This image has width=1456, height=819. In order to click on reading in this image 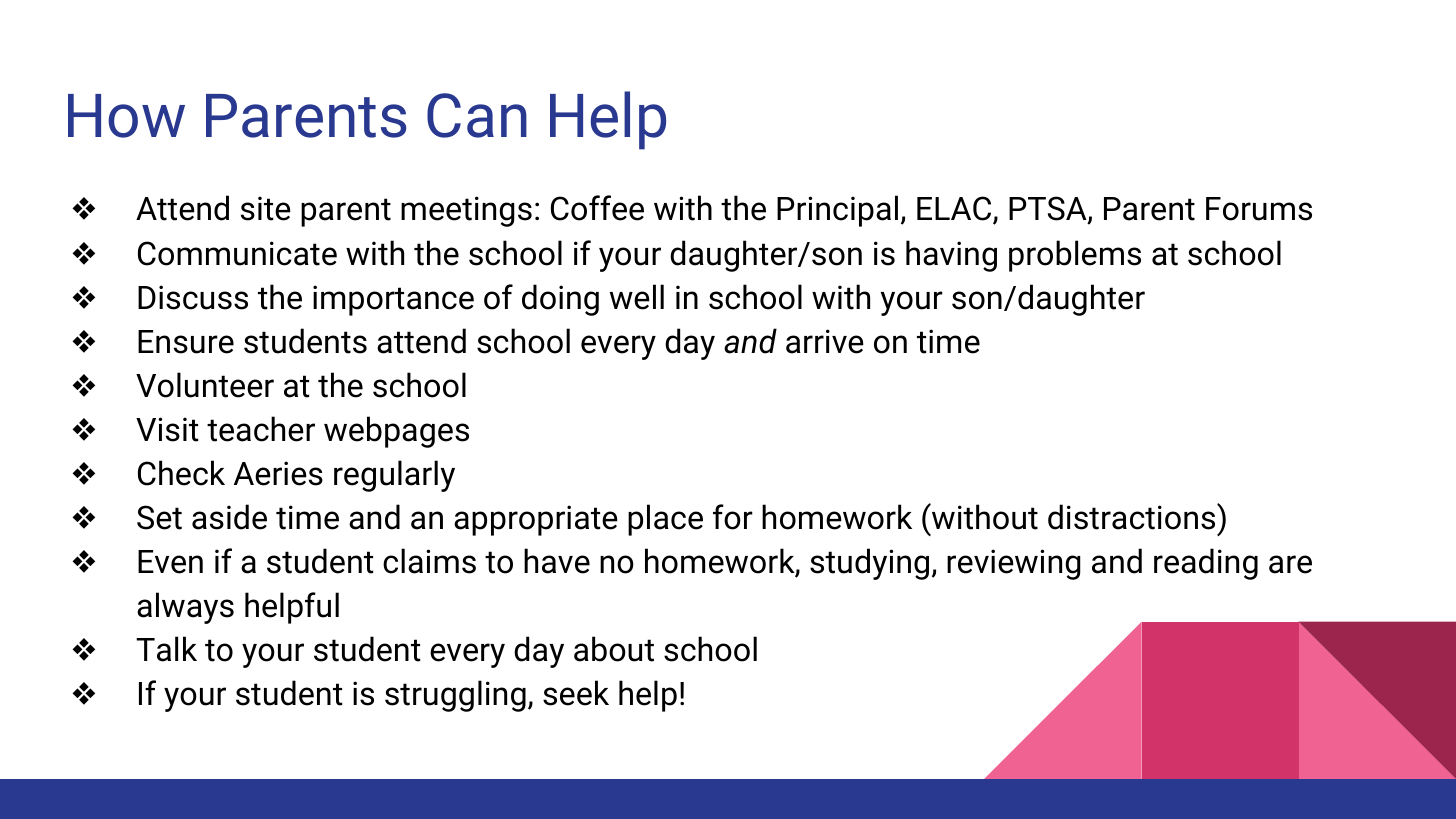, I will do `click(1206, 564)`.
